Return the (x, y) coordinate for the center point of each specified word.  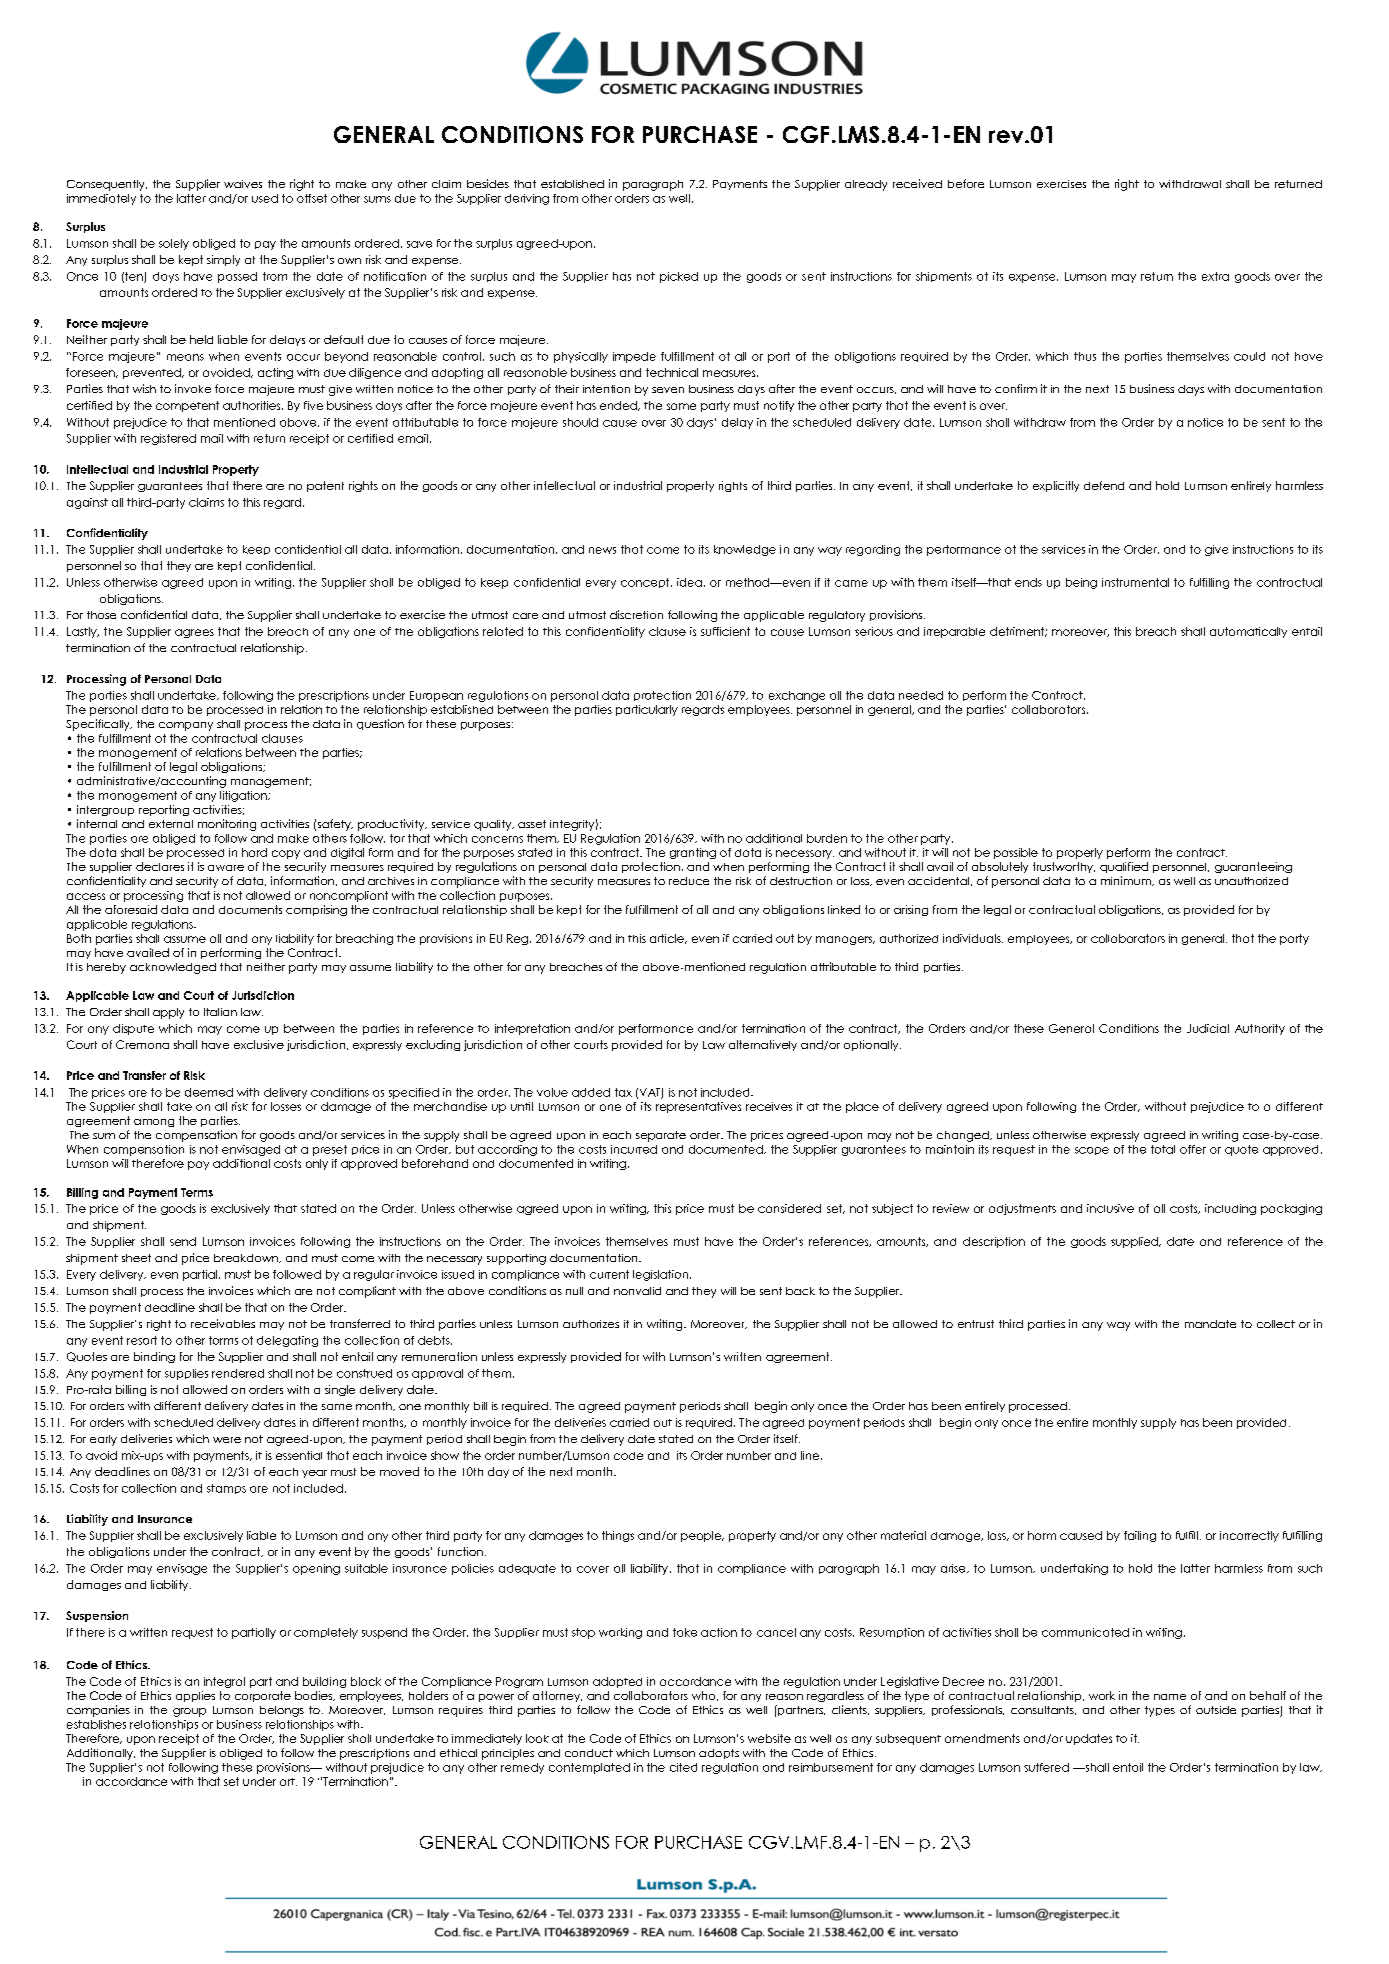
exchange (797, 696)
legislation (662, 1275)
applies (195, 1696)
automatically (1248, 632)
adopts (719, 1754)
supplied (1135, 1242)
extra (1215, 276)
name (1170, 1697)
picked (679, 277)
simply (223, 260)
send (183, 1241)
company (186, 726)
